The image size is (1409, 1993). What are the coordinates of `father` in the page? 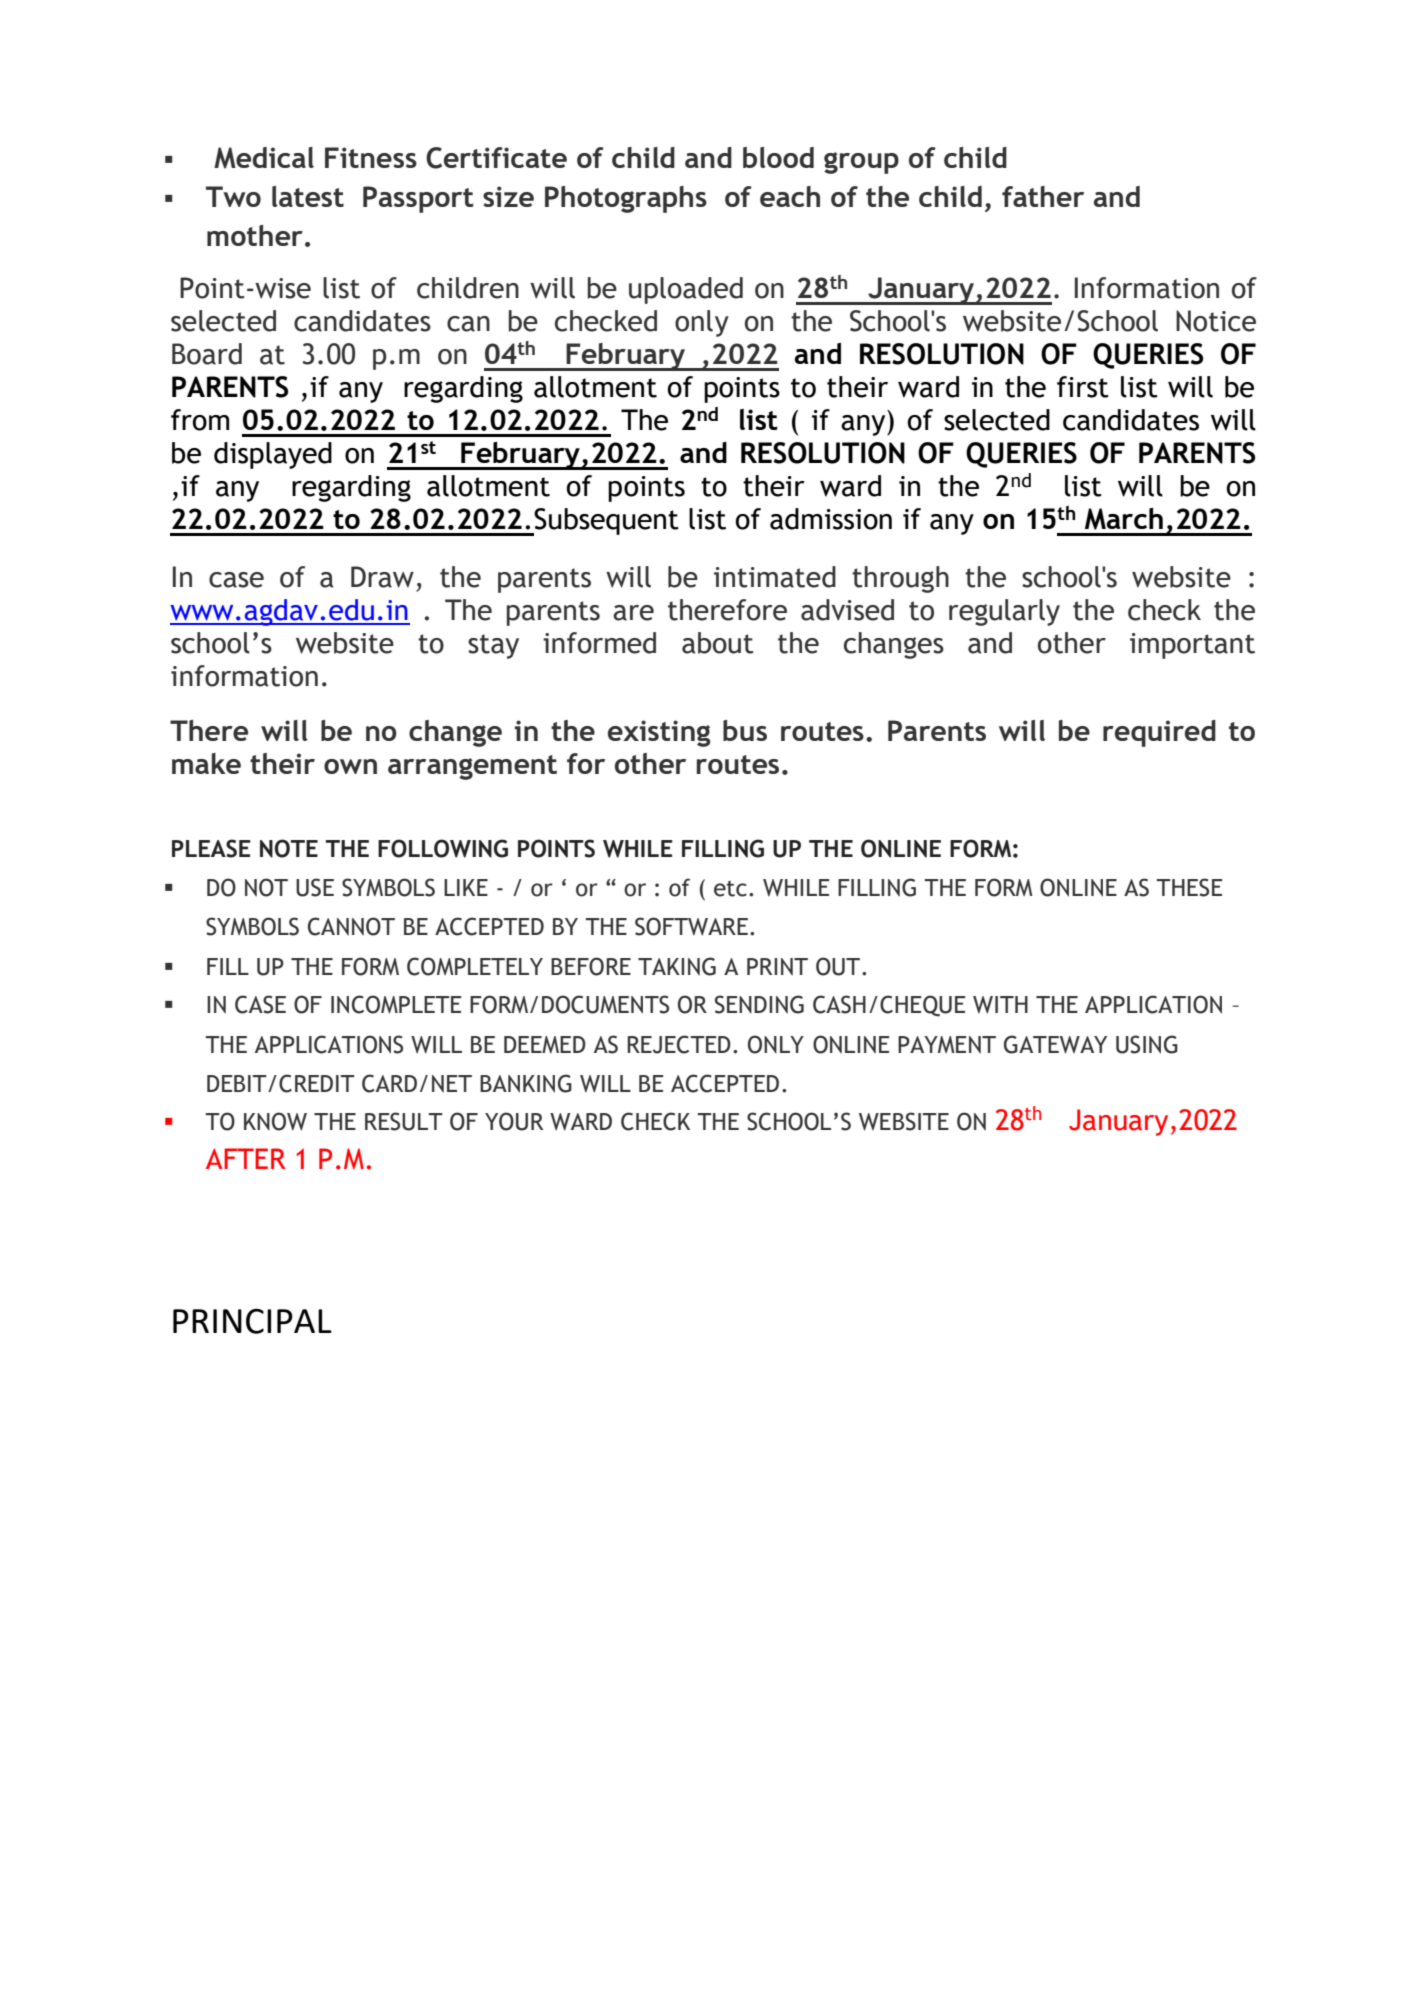 It's located at (1043, 196).
